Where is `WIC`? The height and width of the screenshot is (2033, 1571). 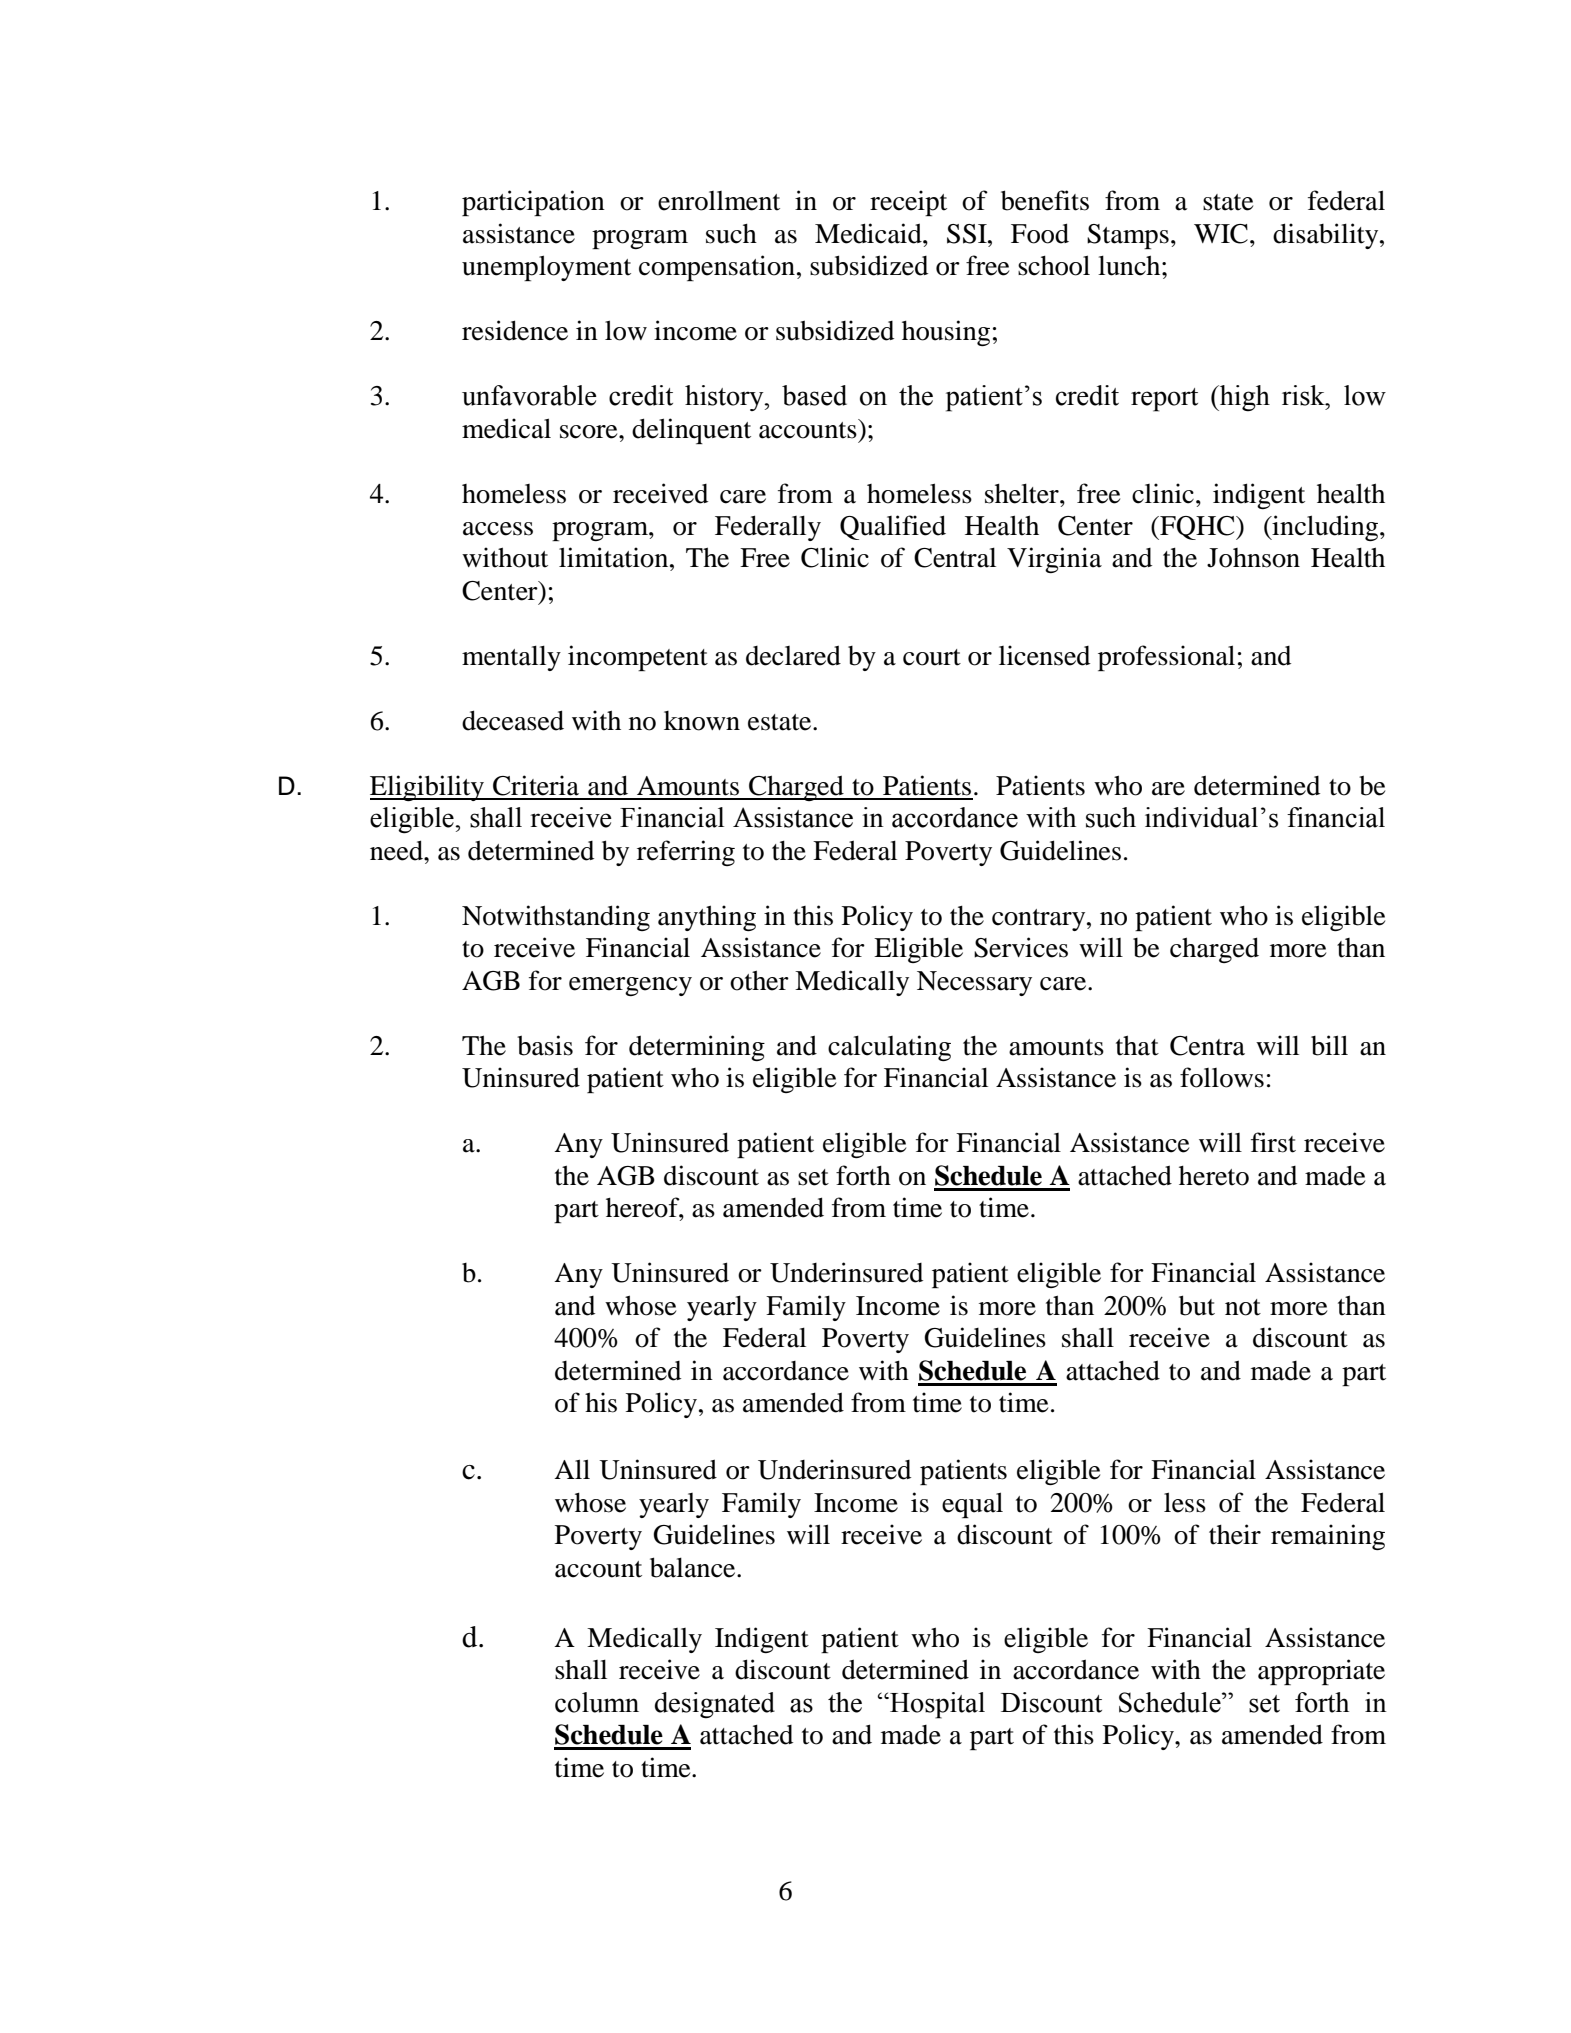
WIC is located at coordinates (1221, 234).
